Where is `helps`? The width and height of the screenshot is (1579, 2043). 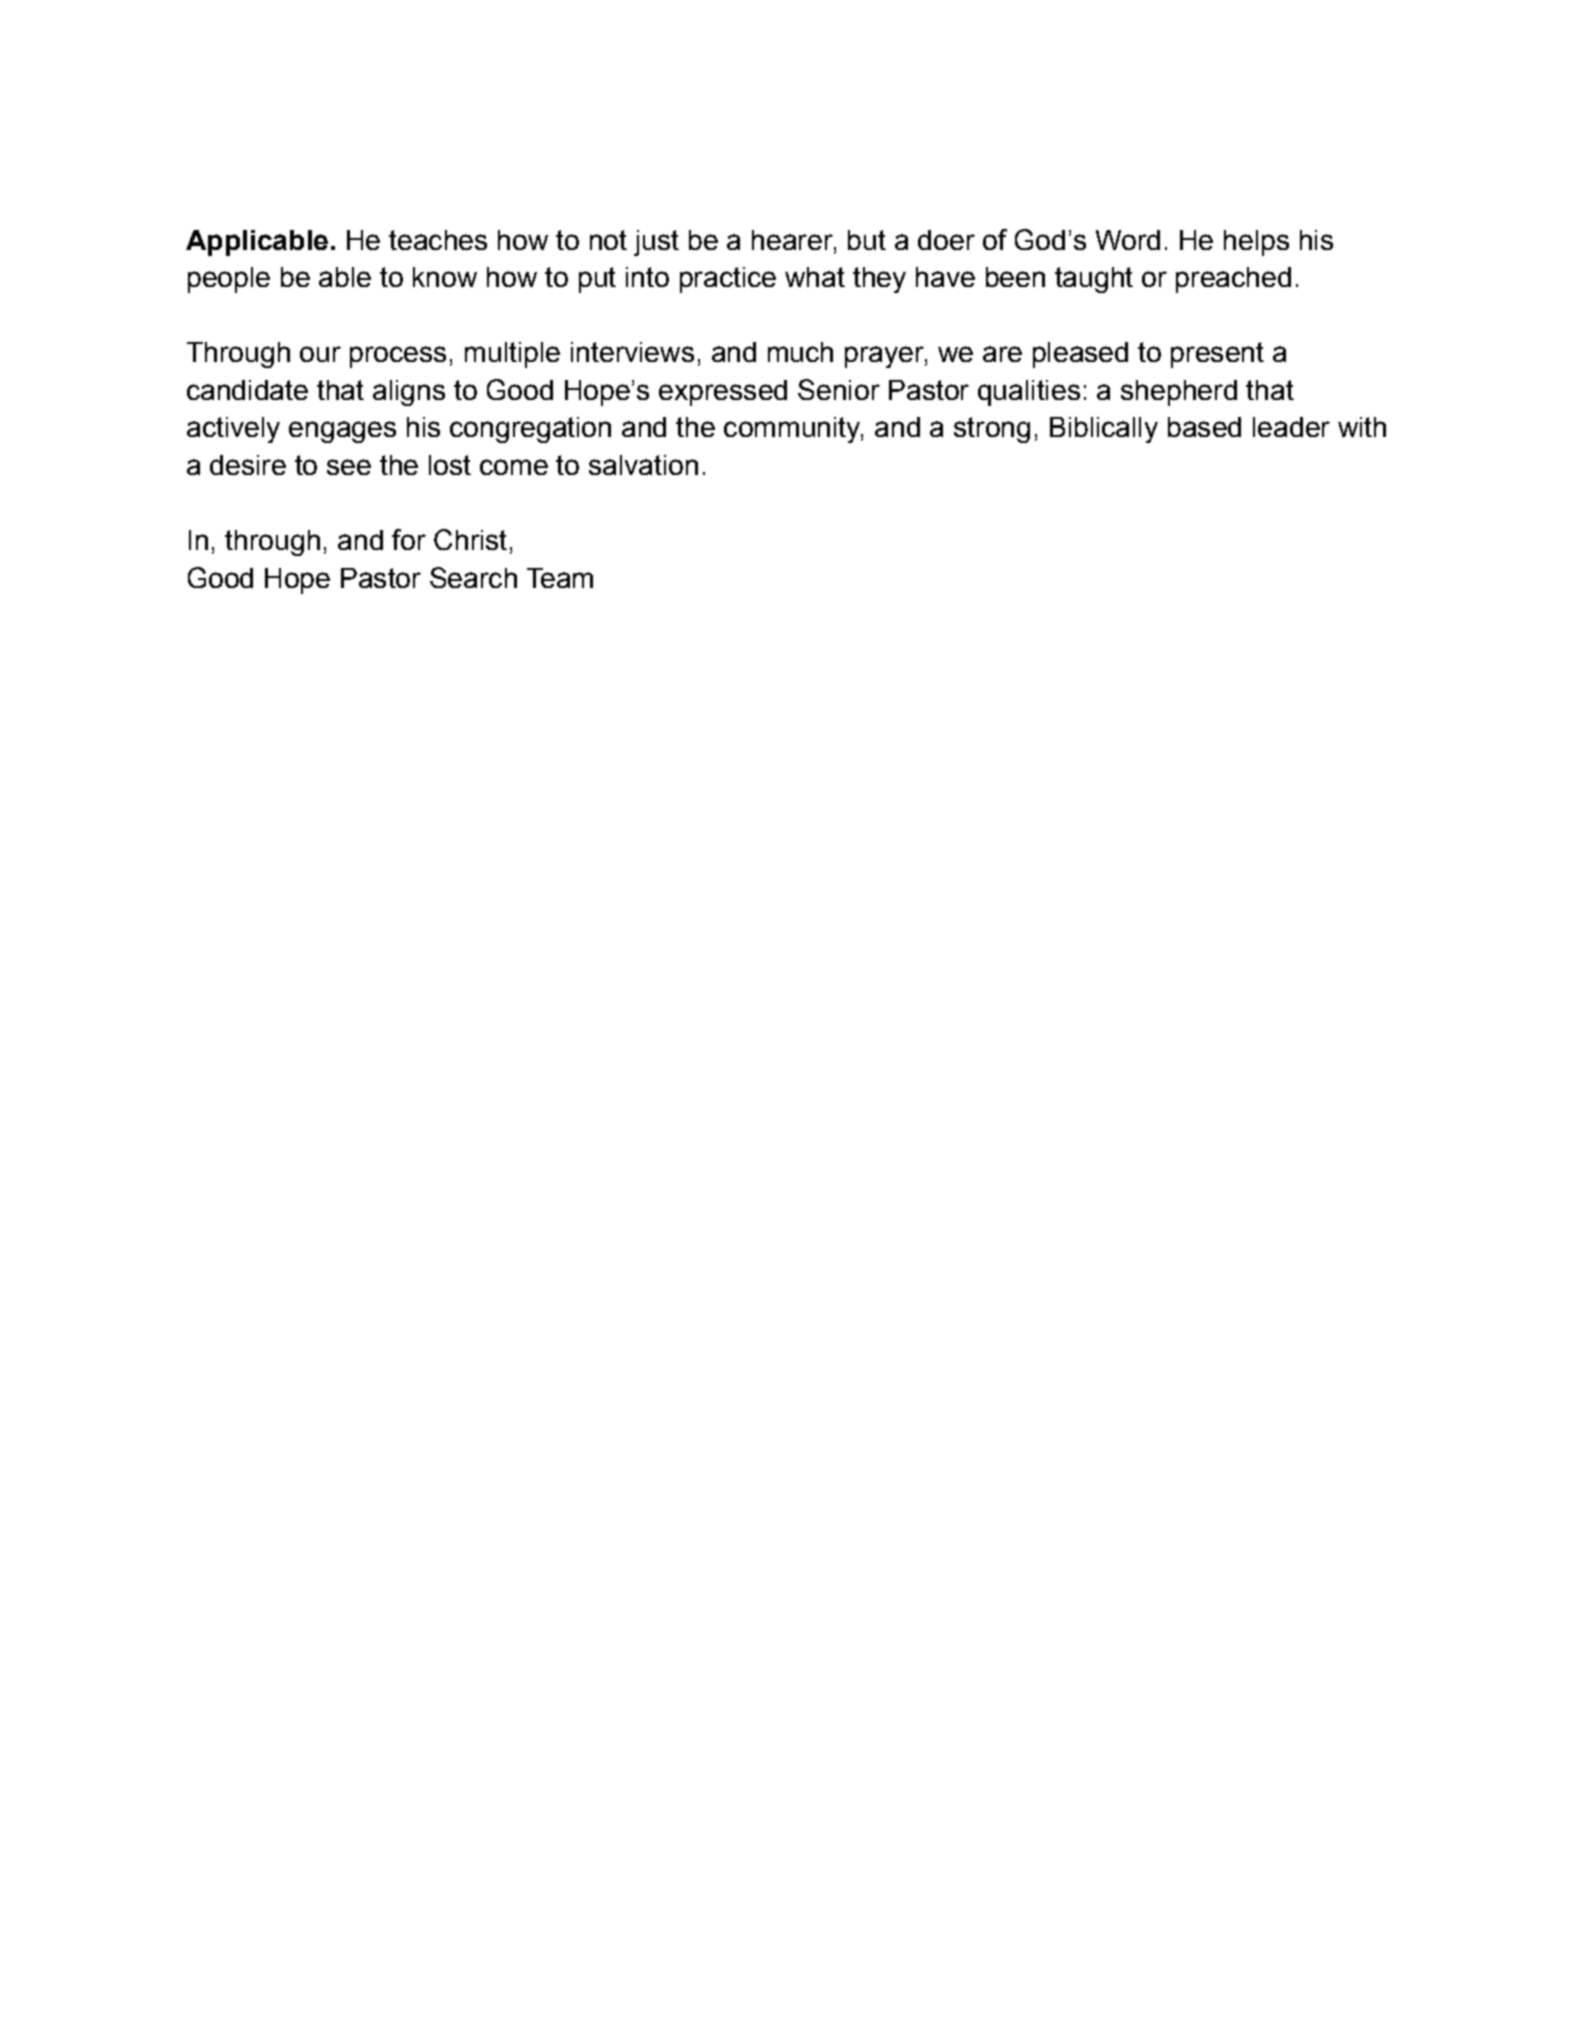
helps is located at coordinates (1256, 243).
